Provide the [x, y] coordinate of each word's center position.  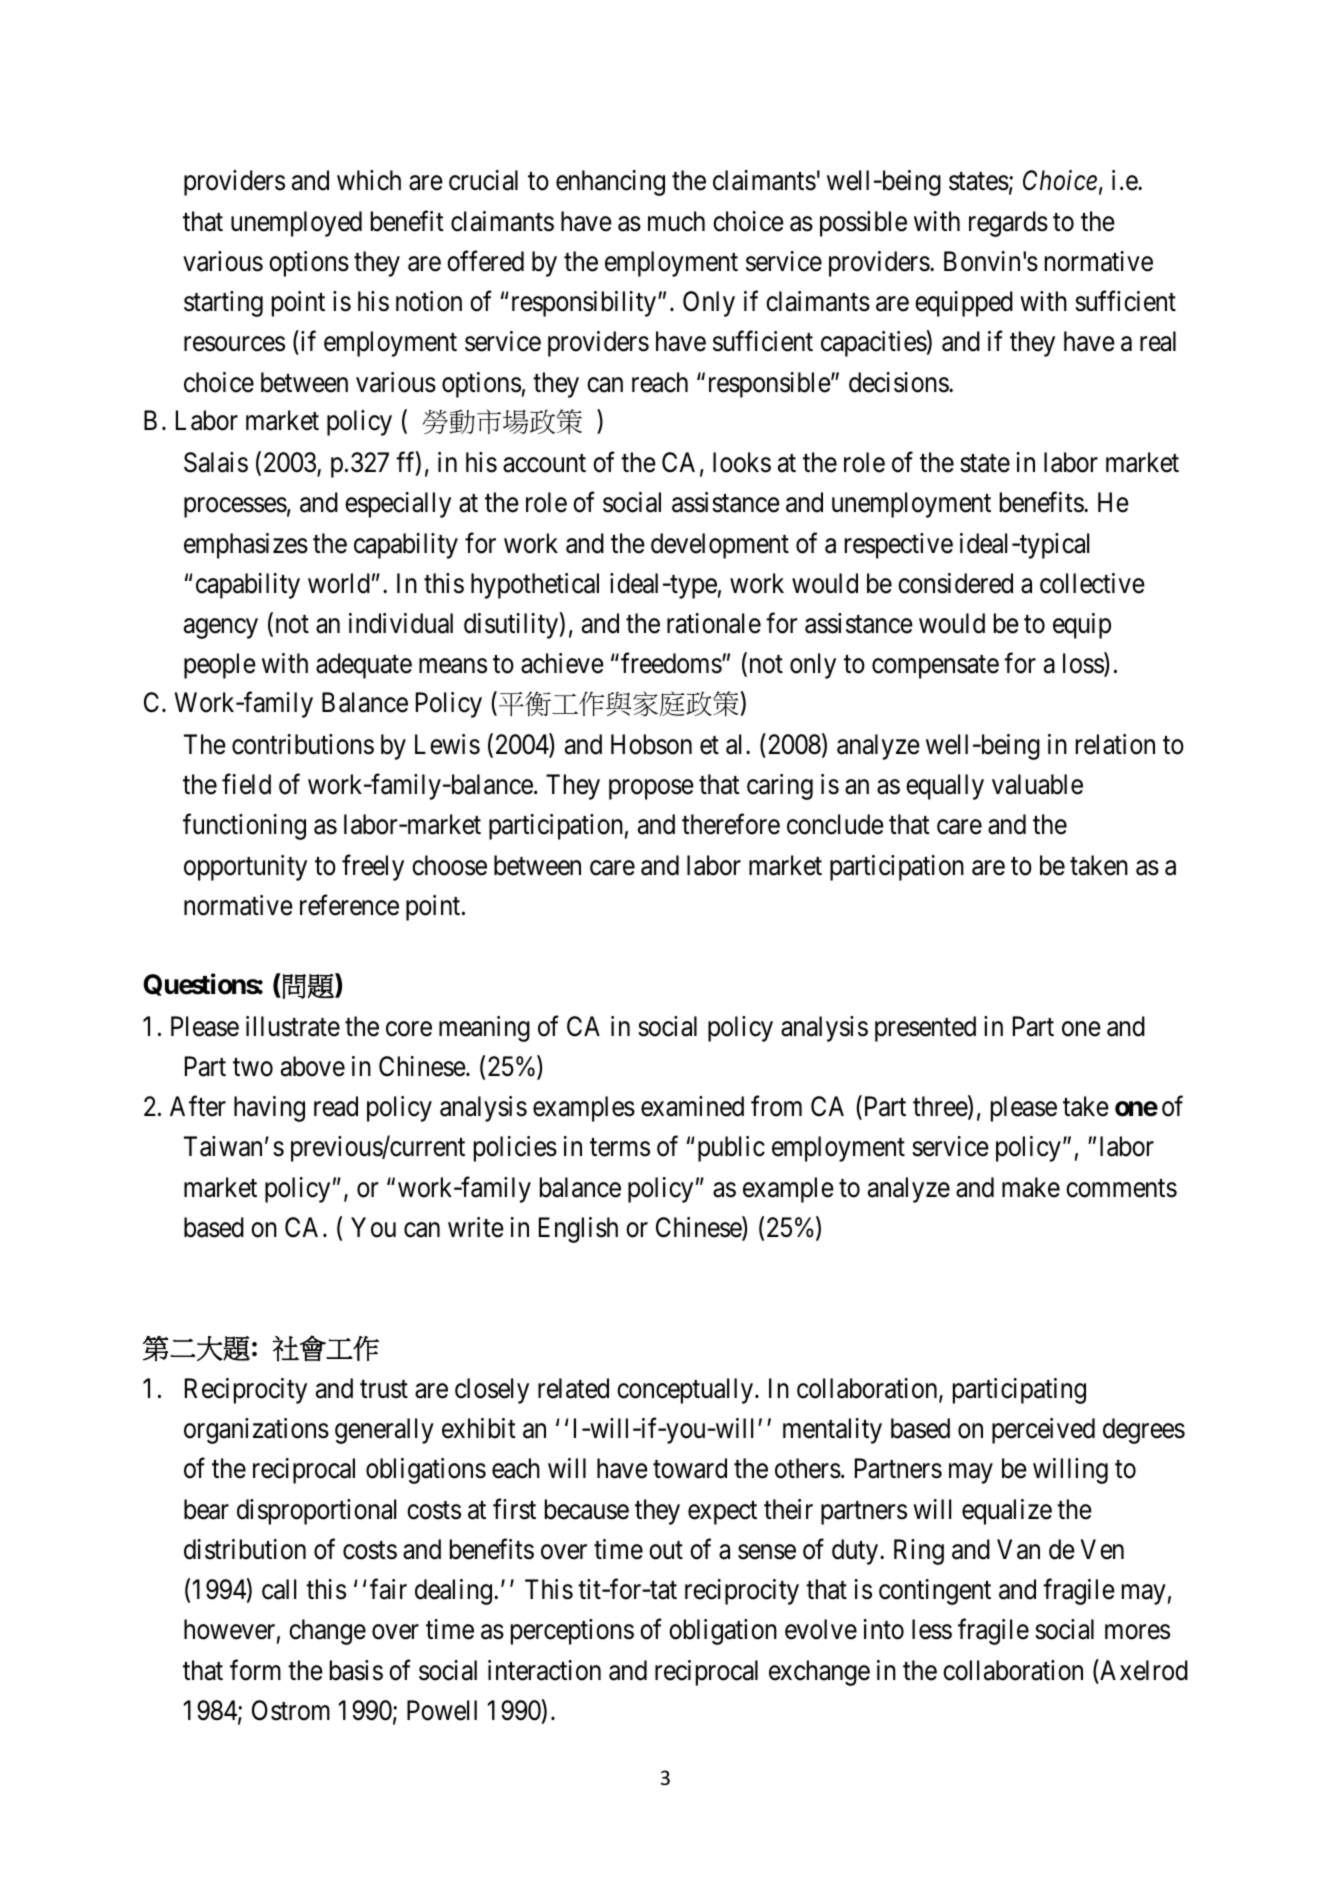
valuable [1037, 784]
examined [692, 1106]
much [676, 221]
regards [1008, 224]
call [279, 1589]
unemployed [296, 224]
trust [384, 1389]
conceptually [686, 1391]
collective [1092, 583]
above [313, 1066]
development [720, 546]
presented [925, 1029]
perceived [1043, 1431]
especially [398, 505]
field [246, 784]
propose [651, 790]
